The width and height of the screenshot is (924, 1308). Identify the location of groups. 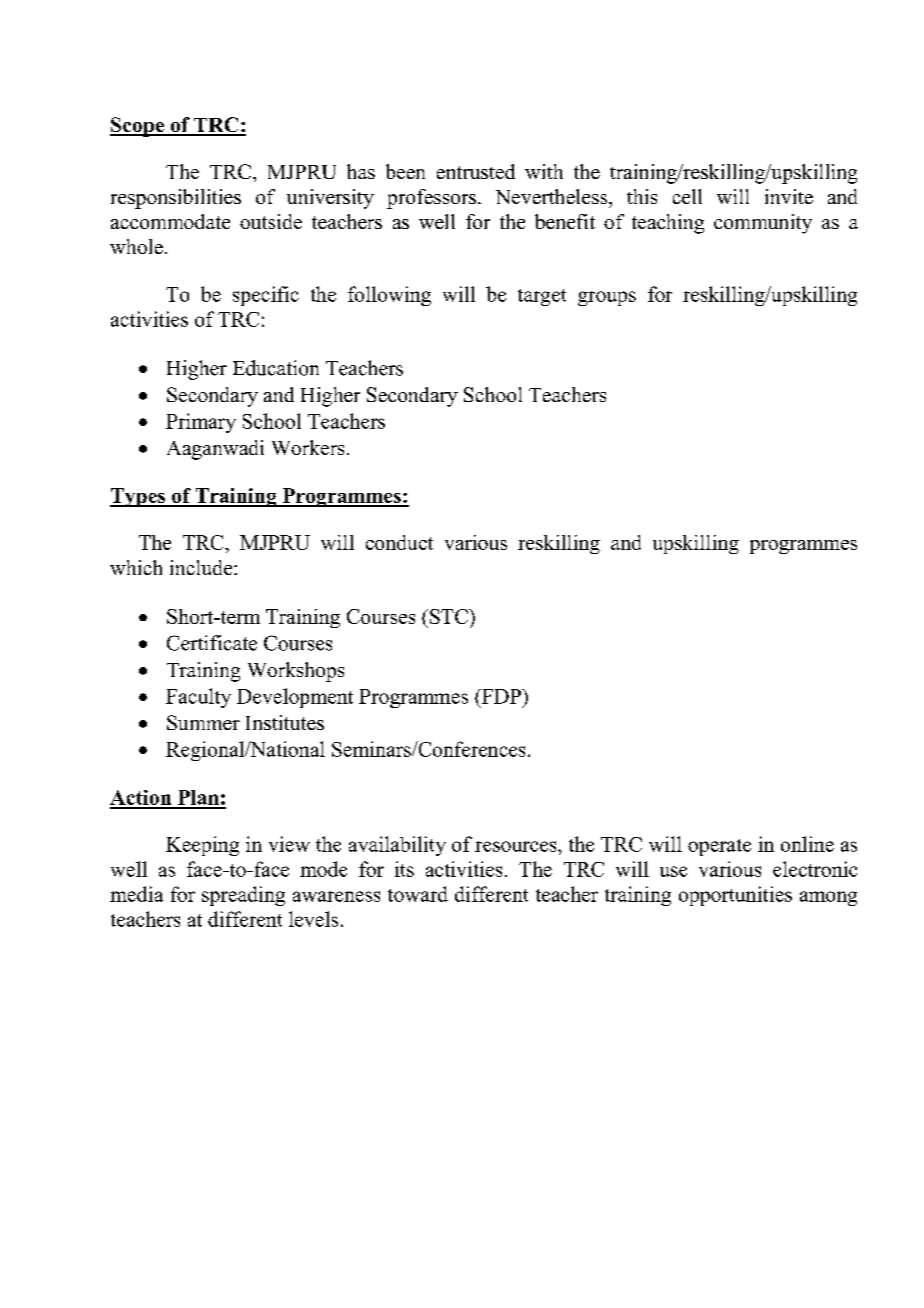
(607, 298).
